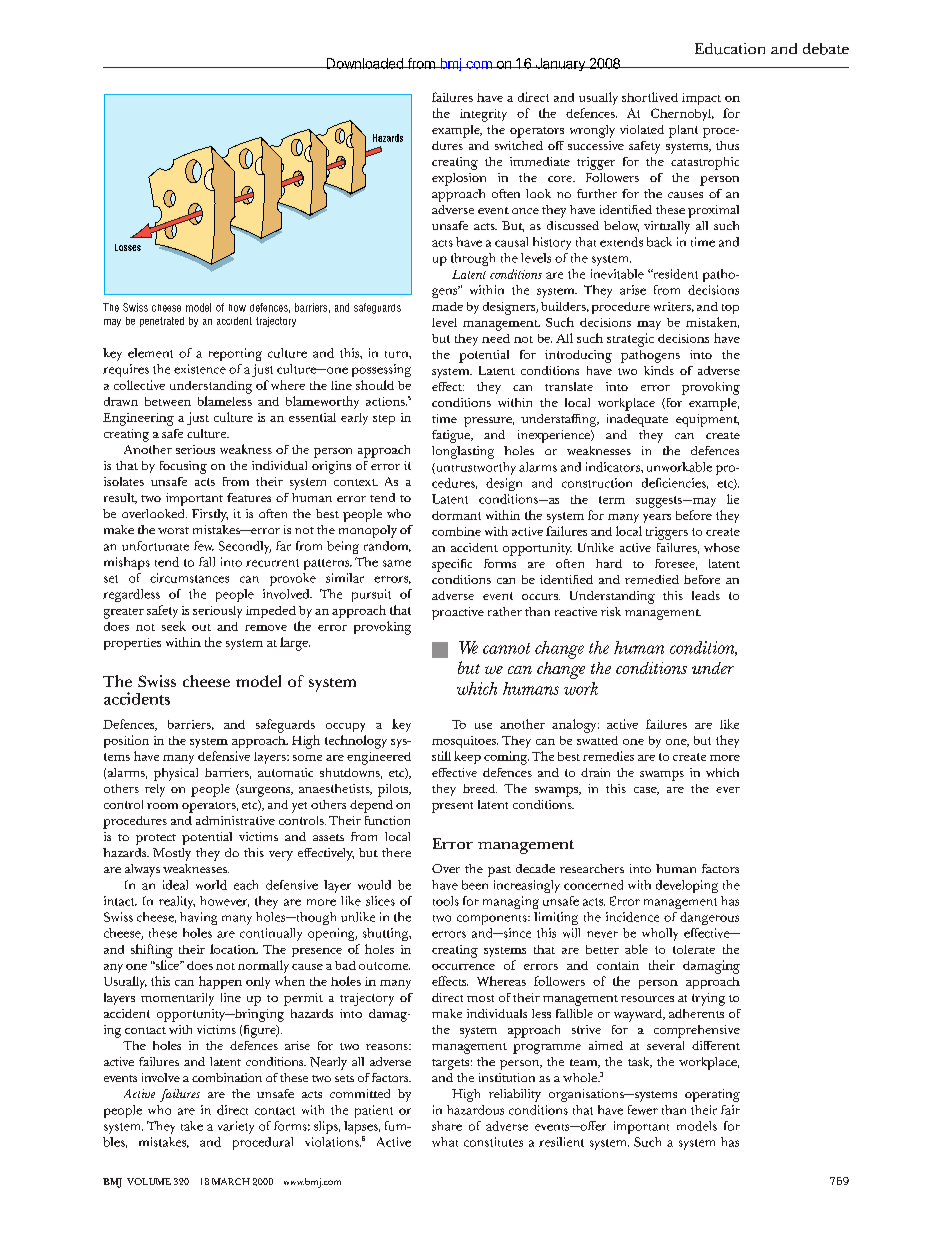  I want to click on constitutes, so click(493, 1142).
